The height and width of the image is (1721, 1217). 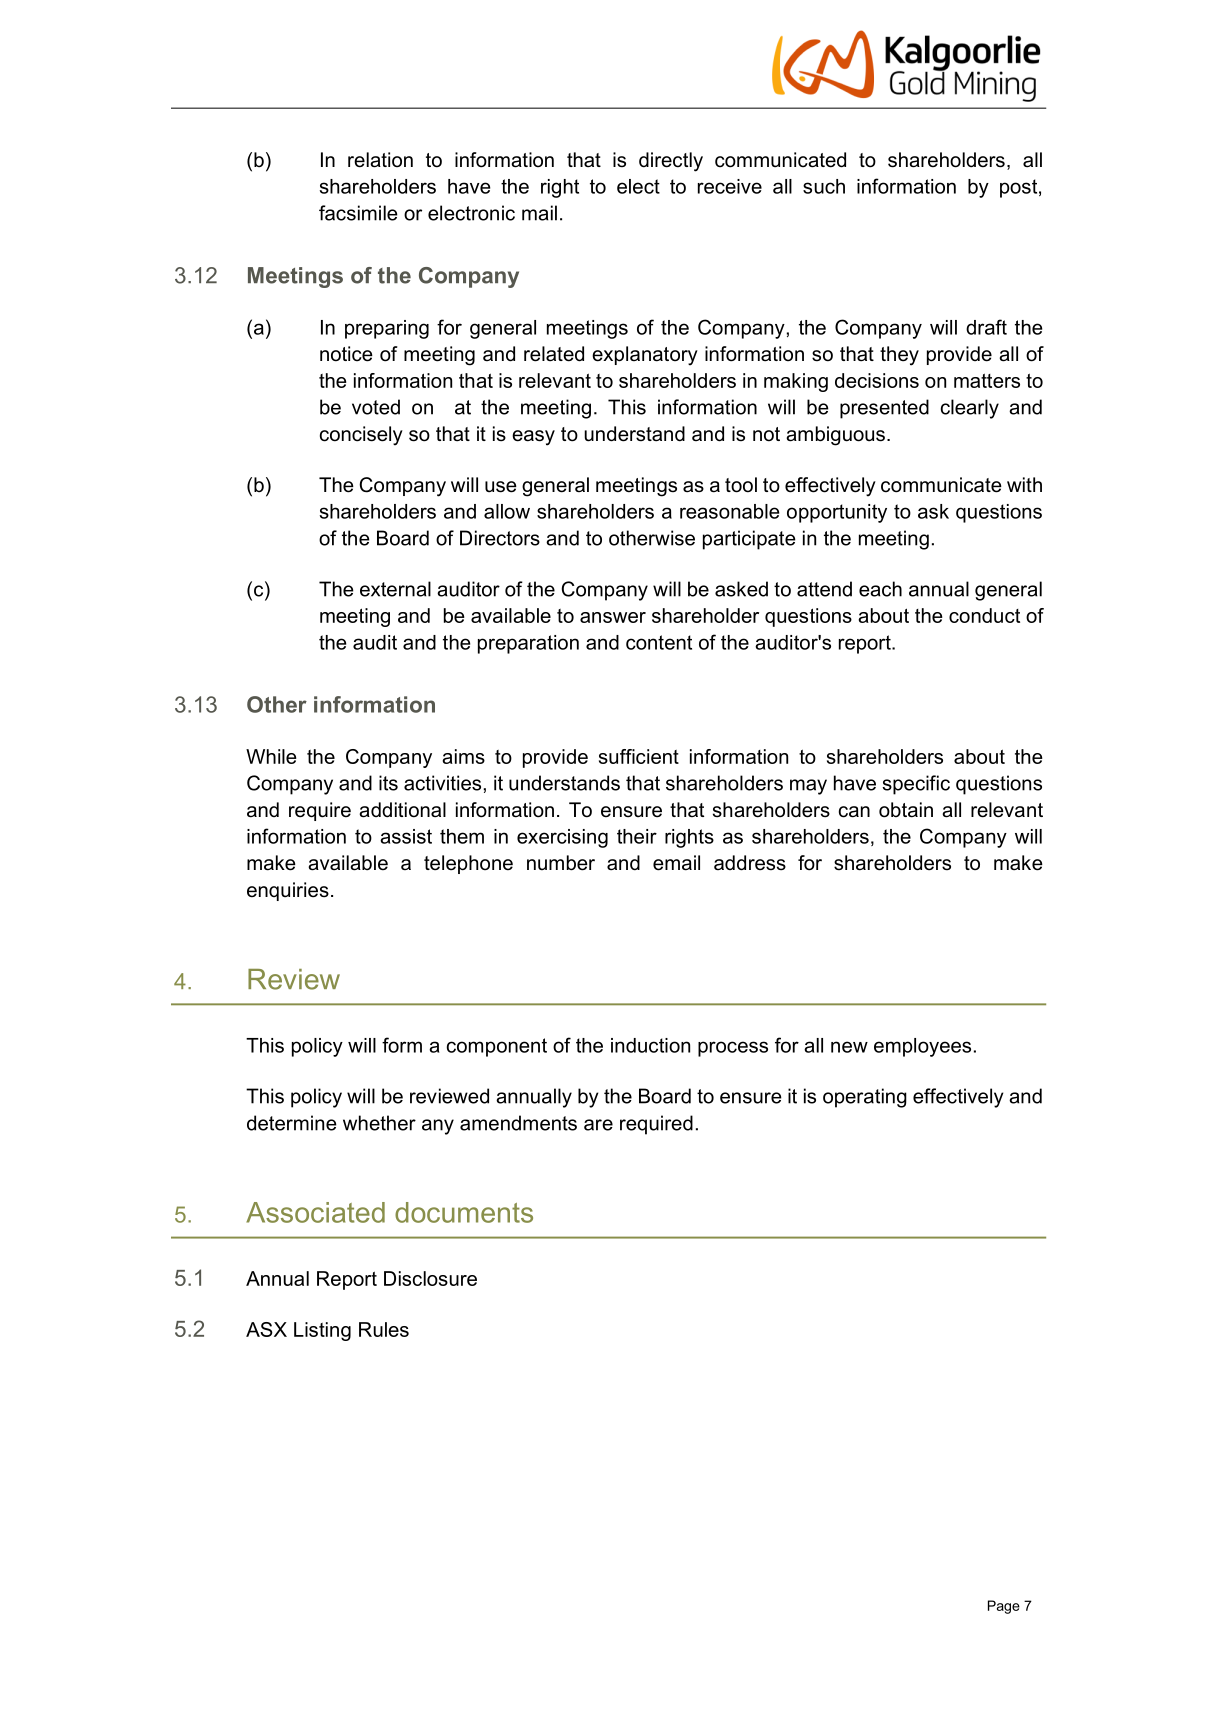 What do you see at coordinates (984, 615) in the image?
I see `conduct` at bounding box center [984, 615].
